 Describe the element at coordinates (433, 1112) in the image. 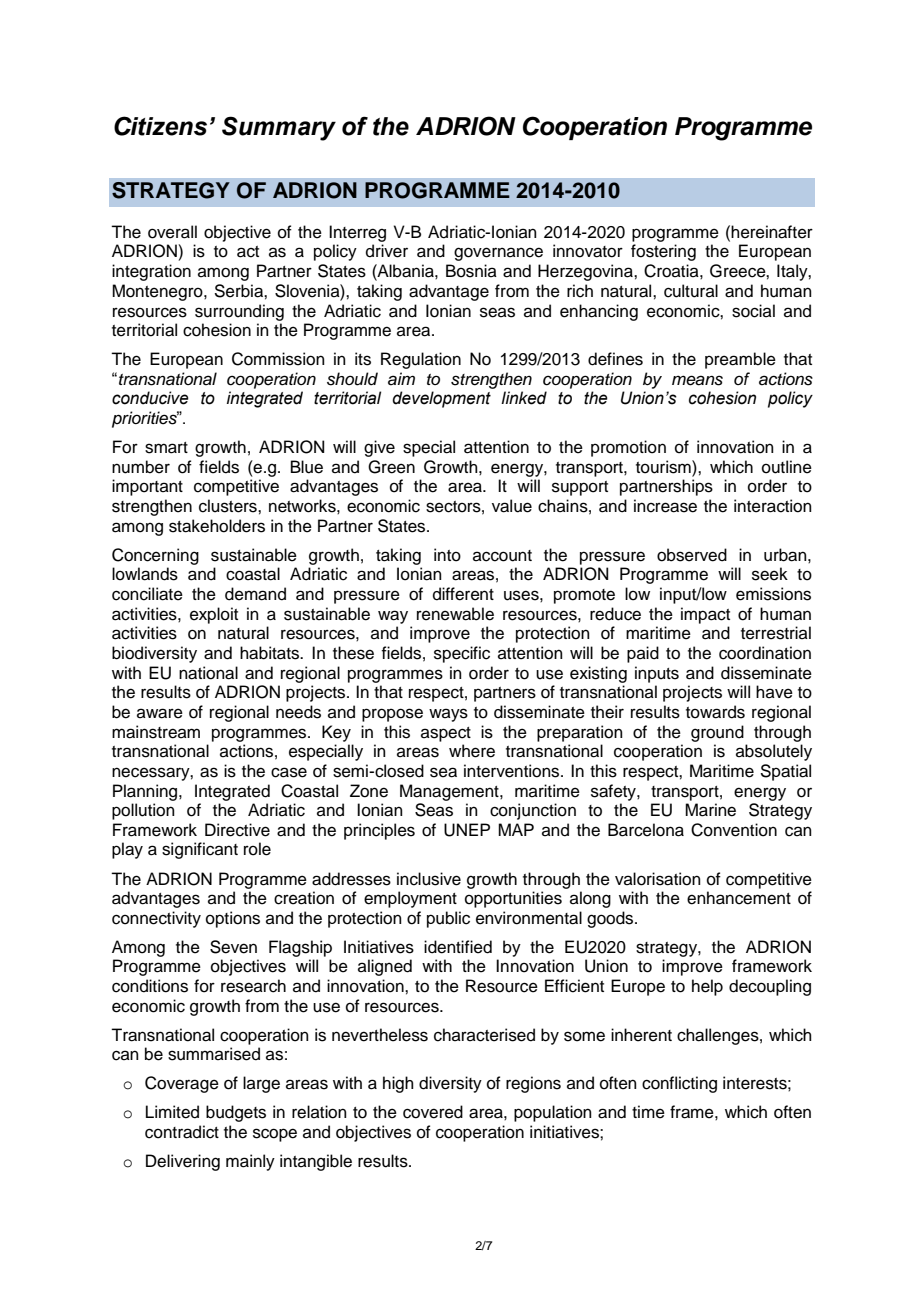

I see `covered` at that location.
